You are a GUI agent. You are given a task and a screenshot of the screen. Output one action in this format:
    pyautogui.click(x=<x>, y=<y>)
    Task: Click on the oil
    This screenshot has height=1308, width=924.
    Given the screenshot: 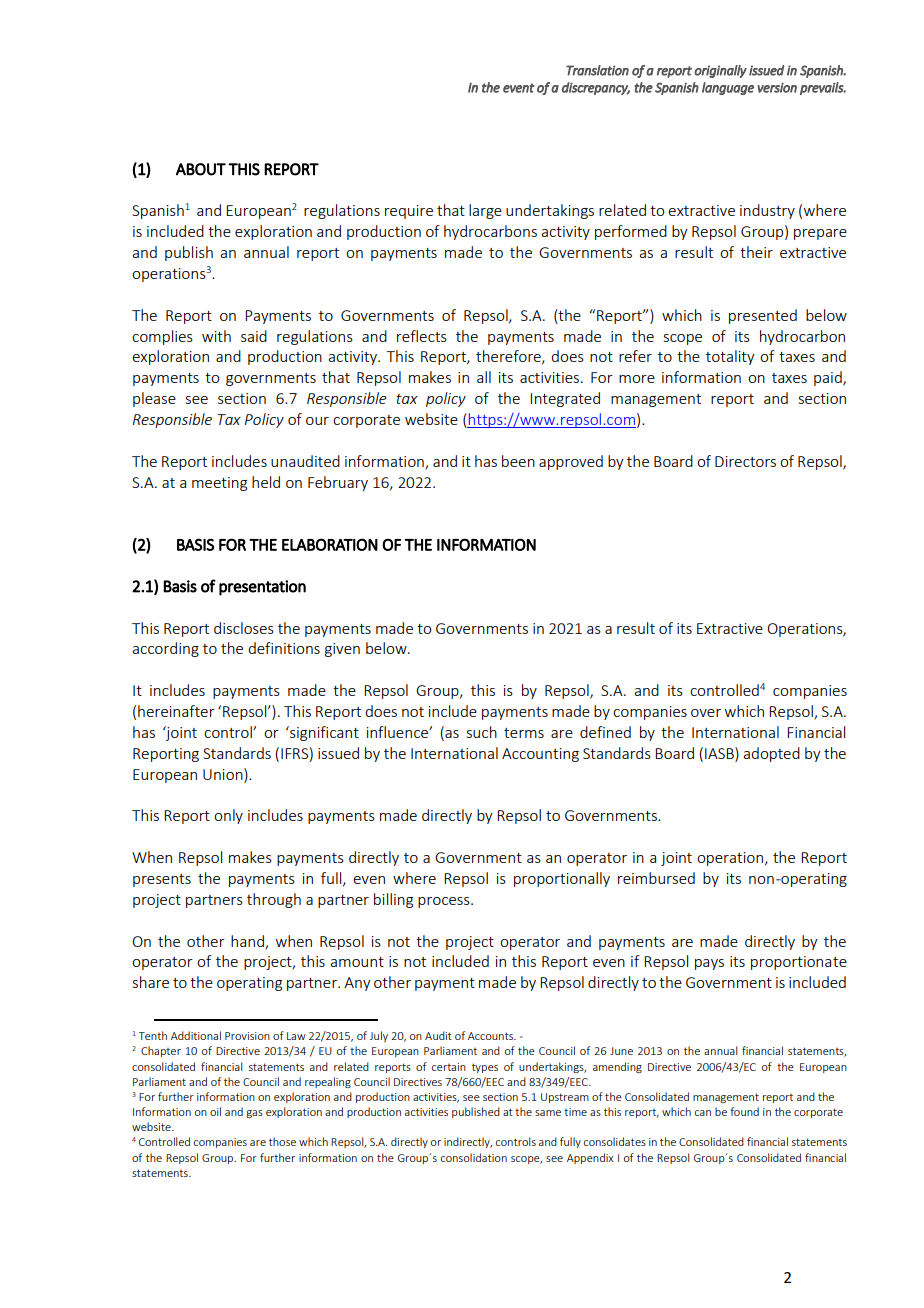 What is the action you would take?
    pyautogui.click(x=215, y=1111)
